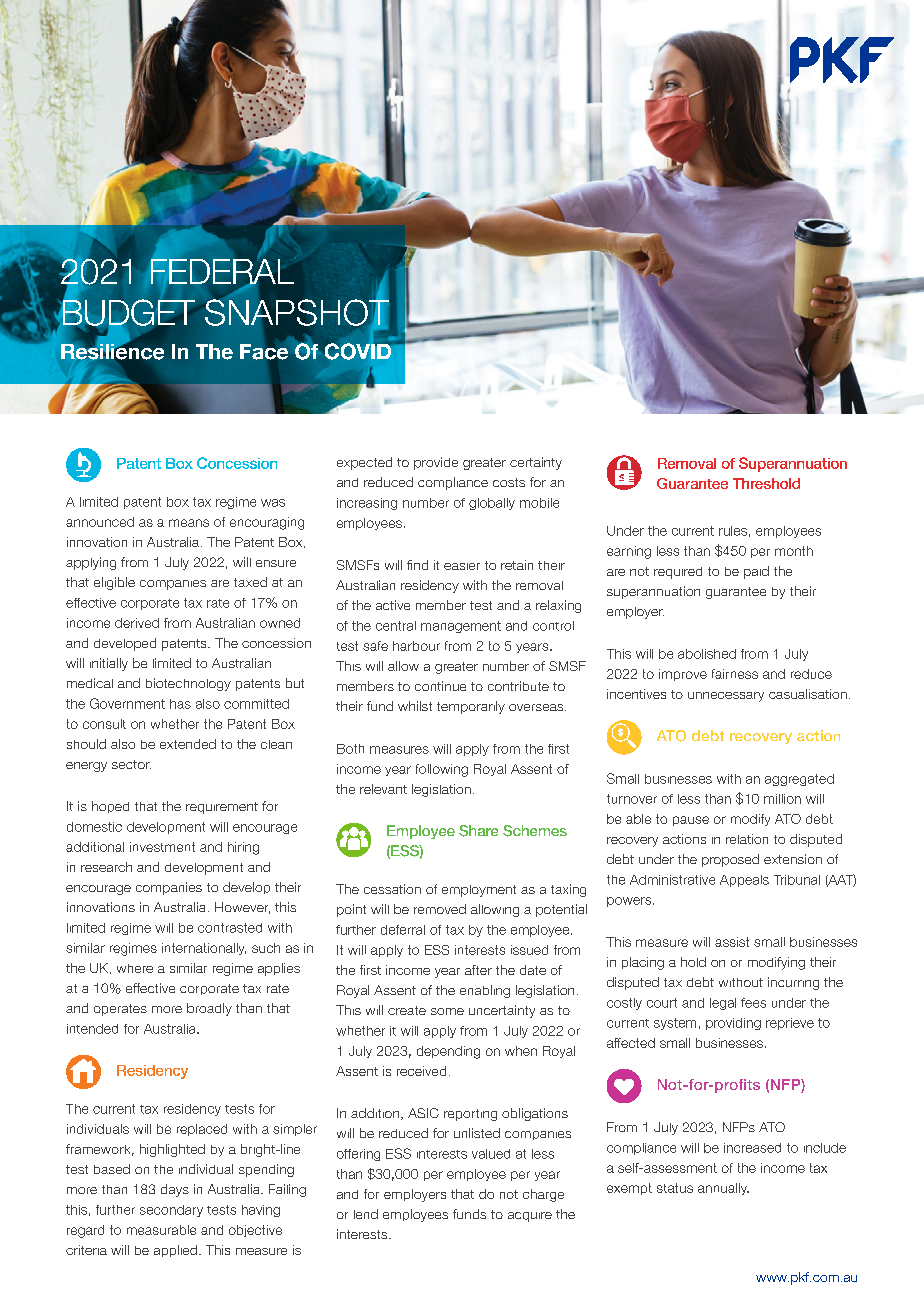 The image size is (924, 1308). What do you see at coordinates (222, 270) in the image?
I see `FEDERAL` at bounding box center [222, 270].
